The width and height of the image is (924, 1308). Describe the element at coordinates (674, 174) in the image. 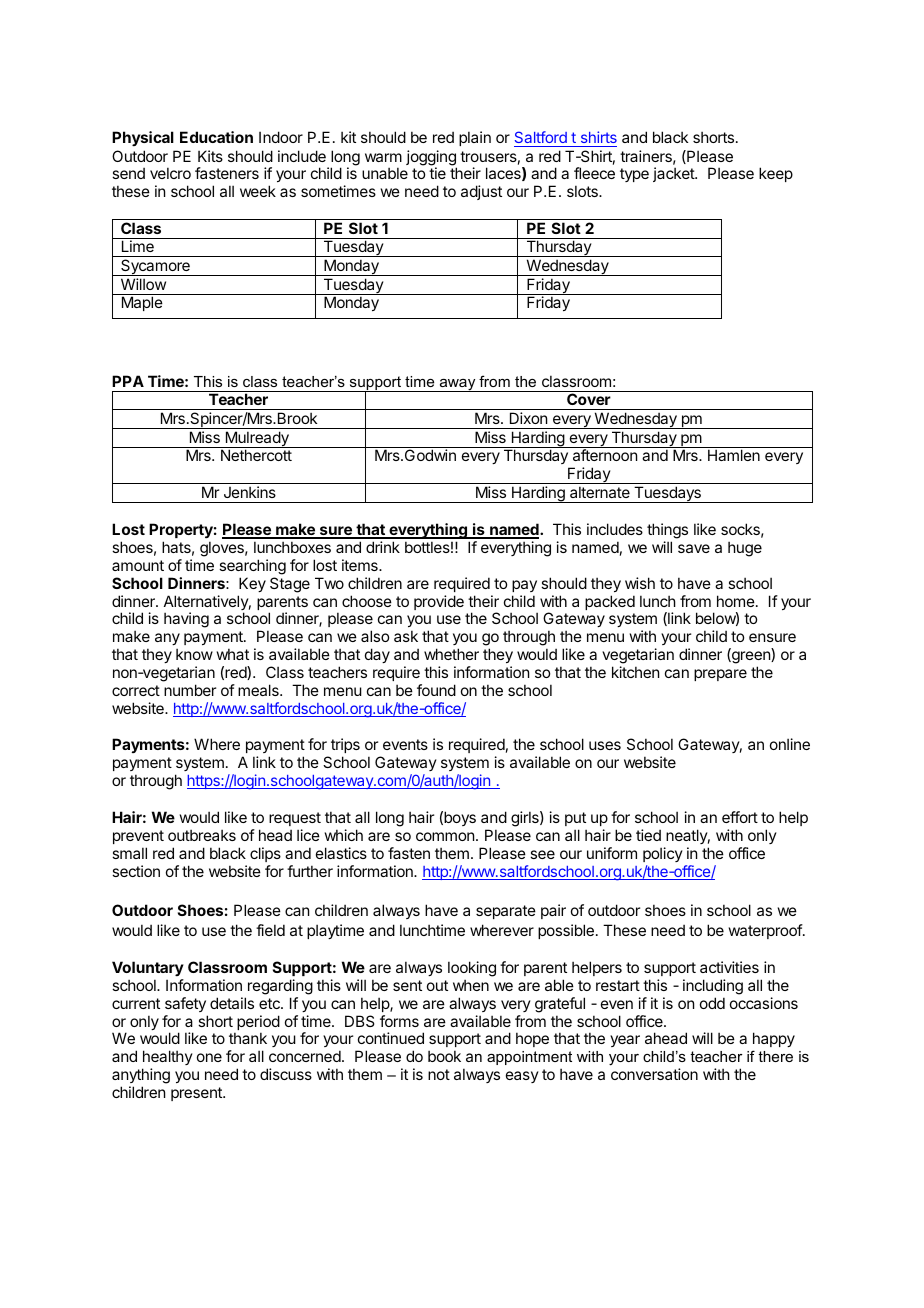

I see `jacket` at that location.
